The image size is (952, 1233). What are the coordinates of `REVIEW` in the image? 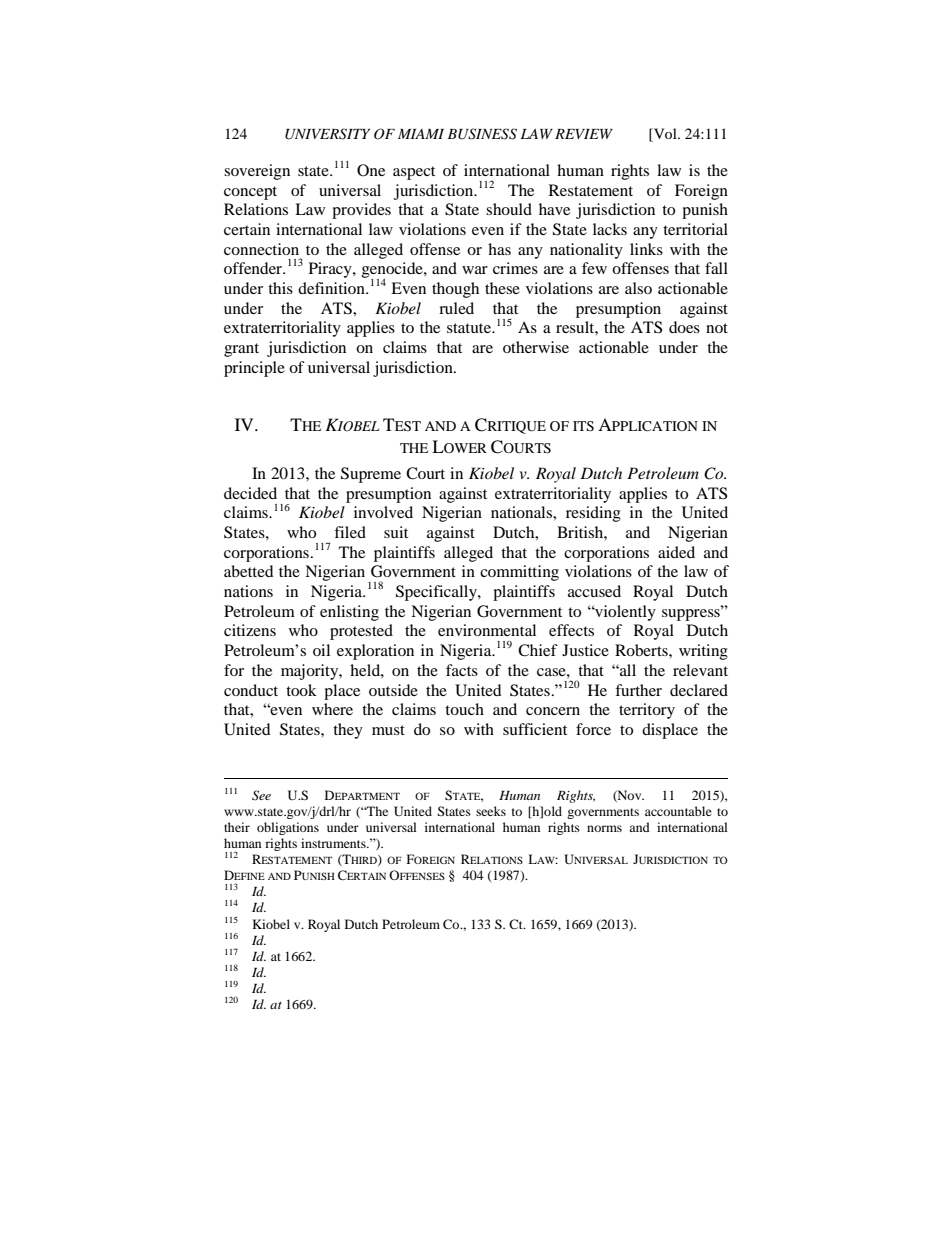 It's located at (584, 134).
